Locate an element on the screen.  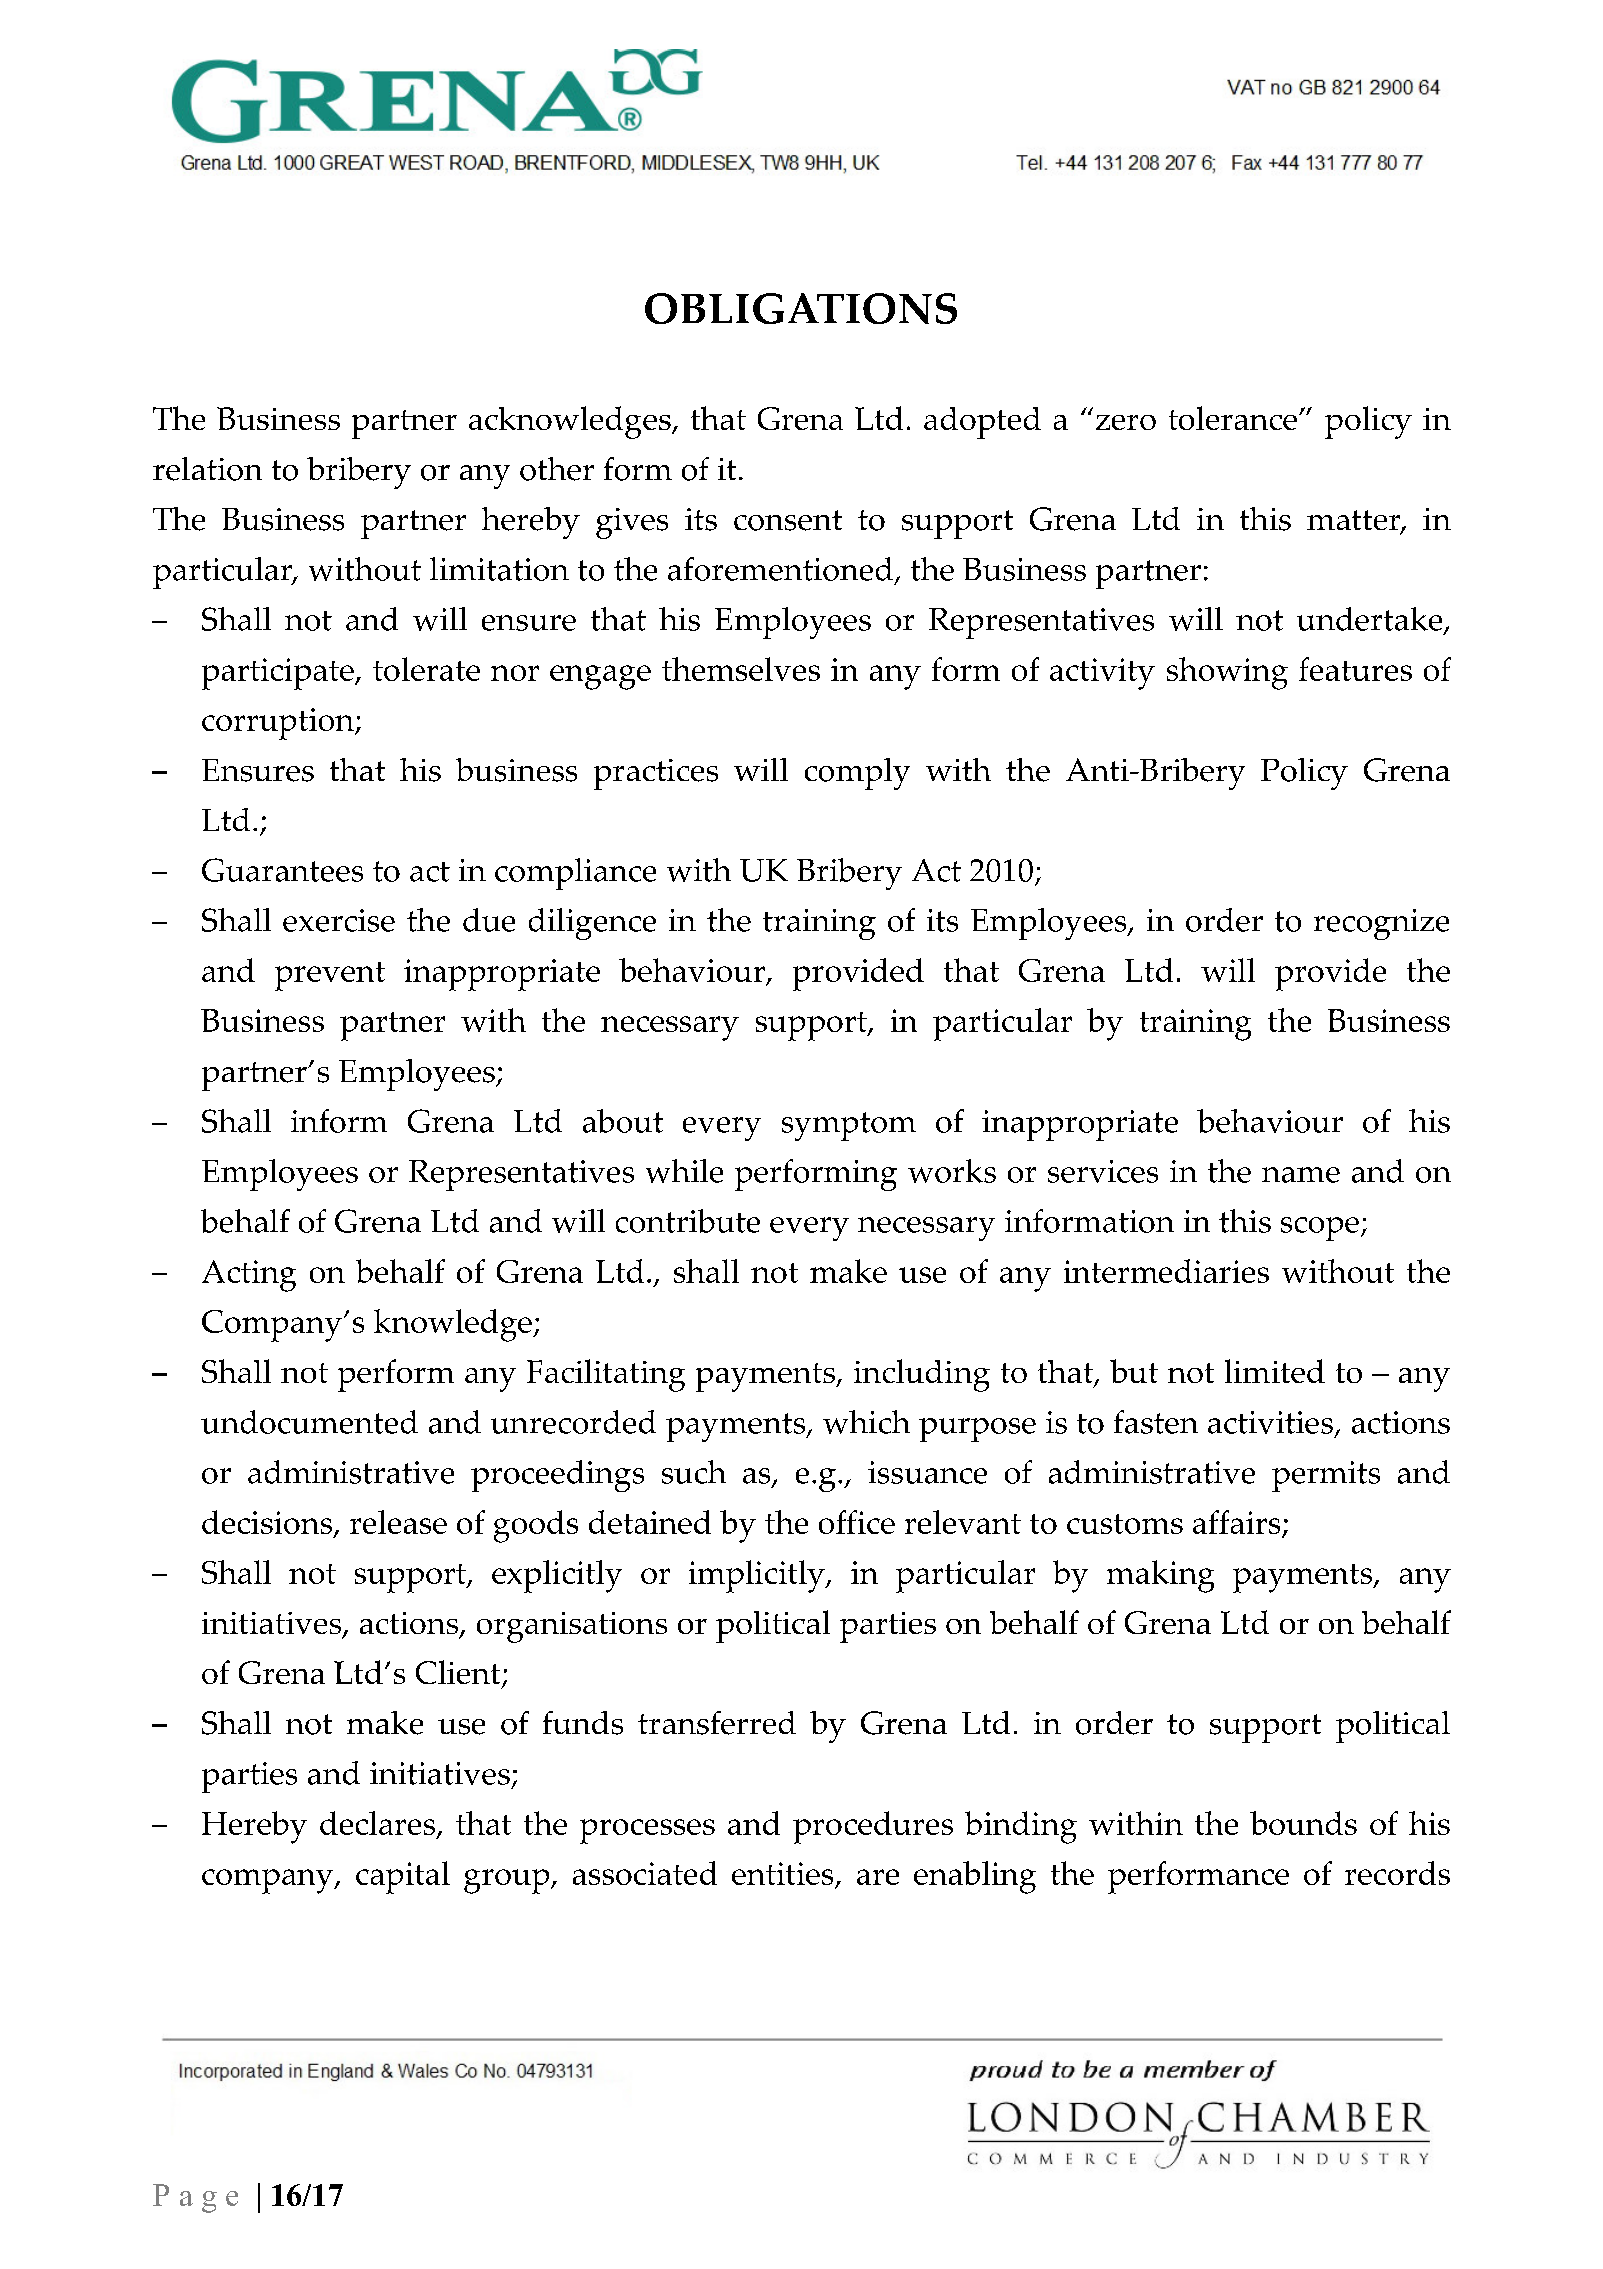
prevent is located at coordinates (330, 976).
